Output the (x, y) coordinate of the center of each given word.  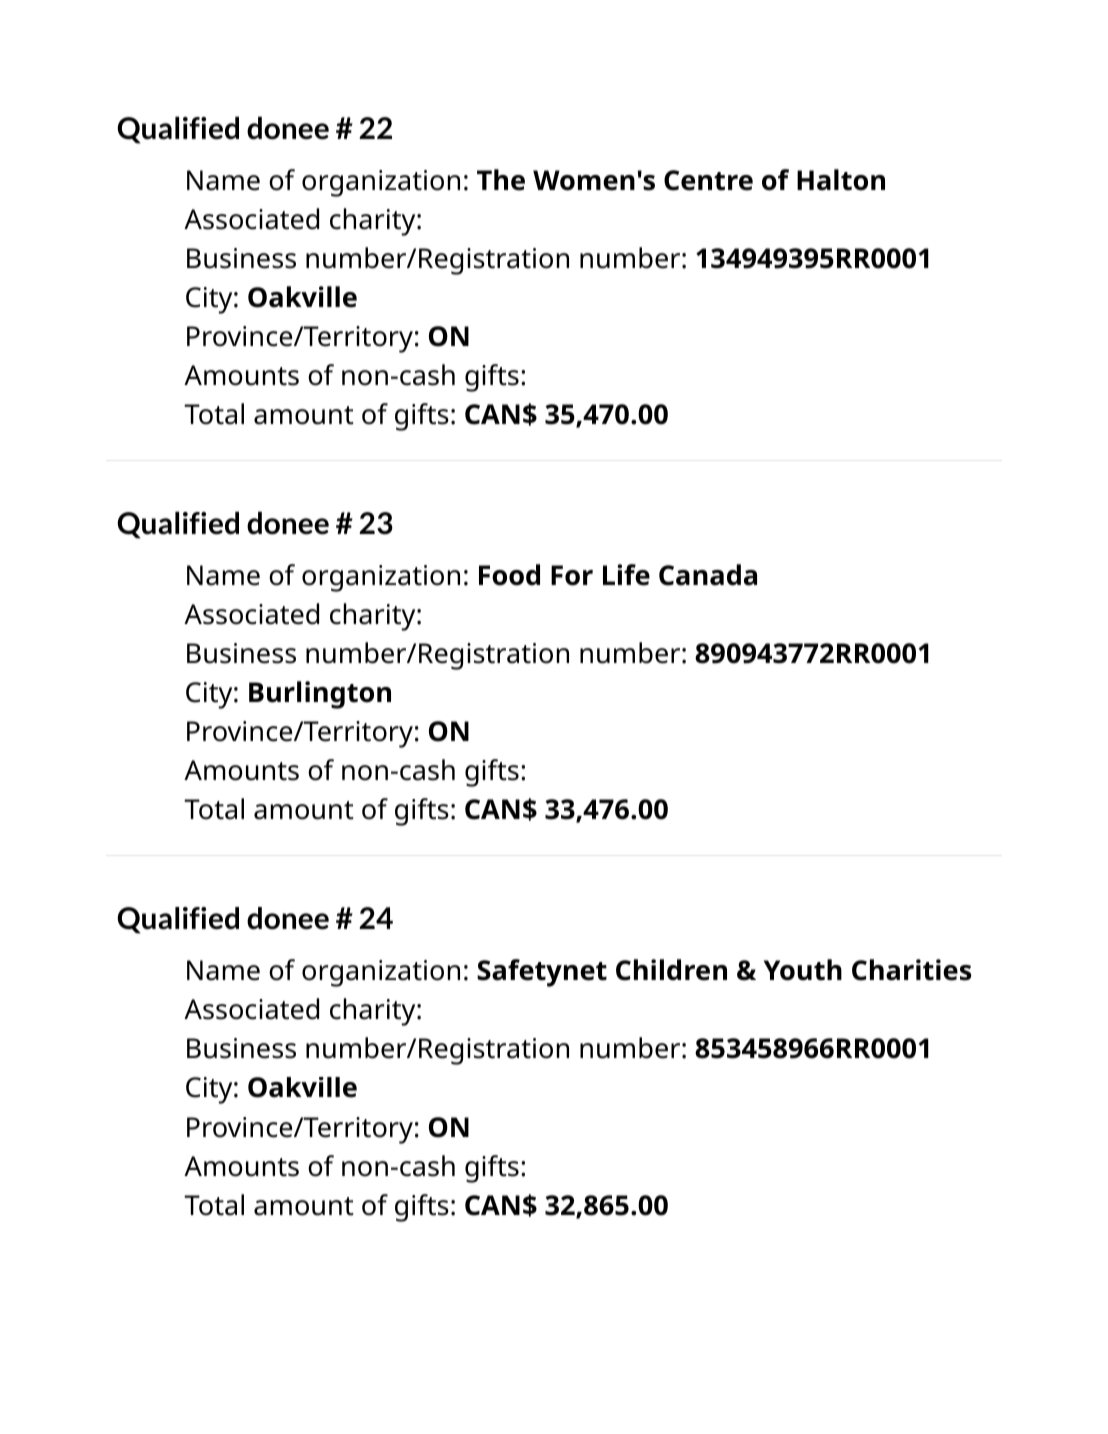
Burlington (320, 695)
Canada (708, 575)
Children (671, 970)
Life (626, 575)
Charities (911, 970)
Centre (708, 180)
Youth (803, 970)
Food (509, 575)
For (572, 575)
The (501, 180)
